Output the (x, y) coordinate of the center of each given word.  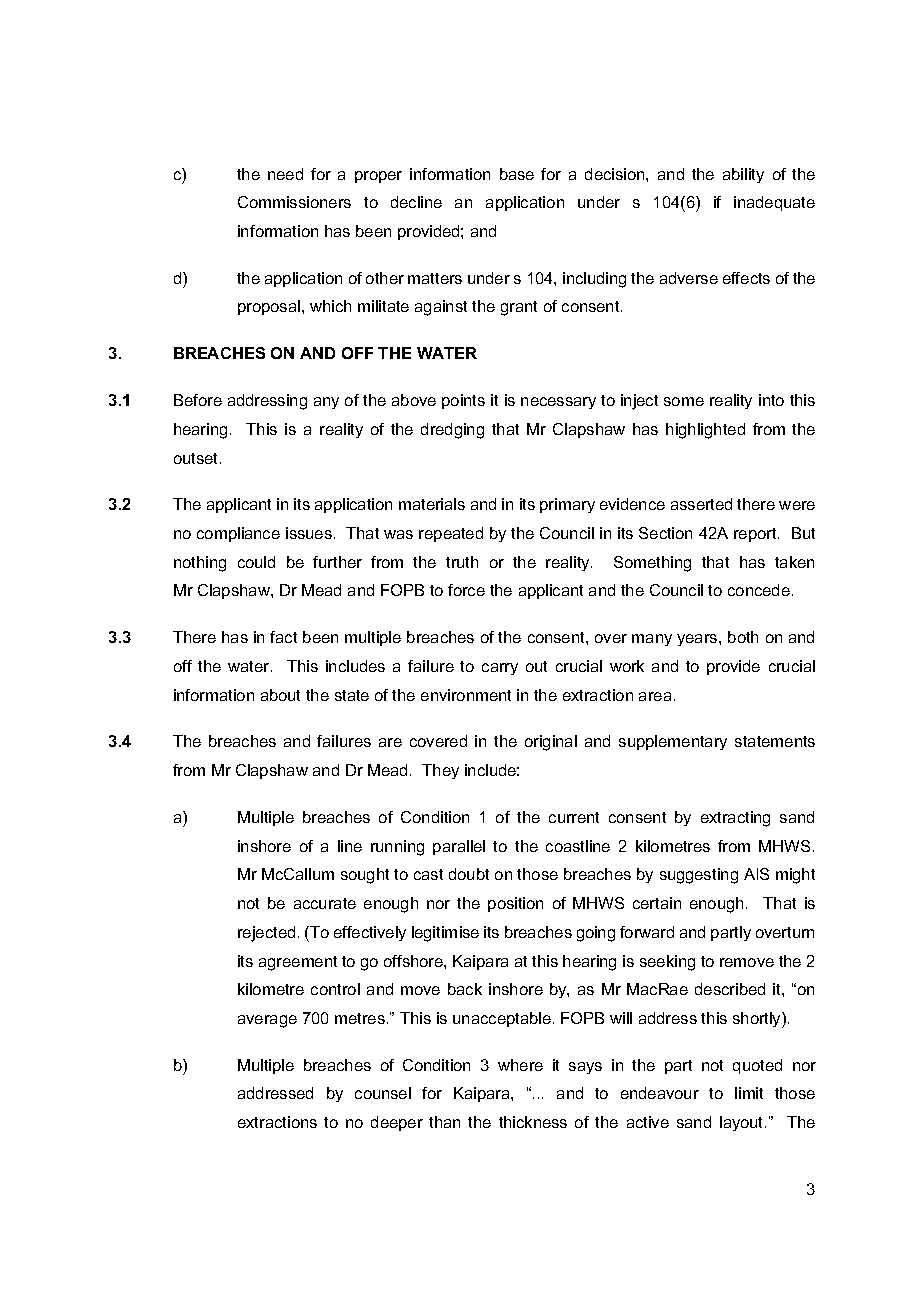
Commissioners (294, 202)
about (280, 695)
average (267, 1021)
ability (743, 175)
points (463, 401)
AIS (756, 874)
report (756, 535)
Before (198, 400)
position (515, 904)
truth (462, 562)
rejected (266, 934)
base (517, 174)
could (256, 562)
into (771, 400)
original (551, 743)
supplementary (673, 742)
